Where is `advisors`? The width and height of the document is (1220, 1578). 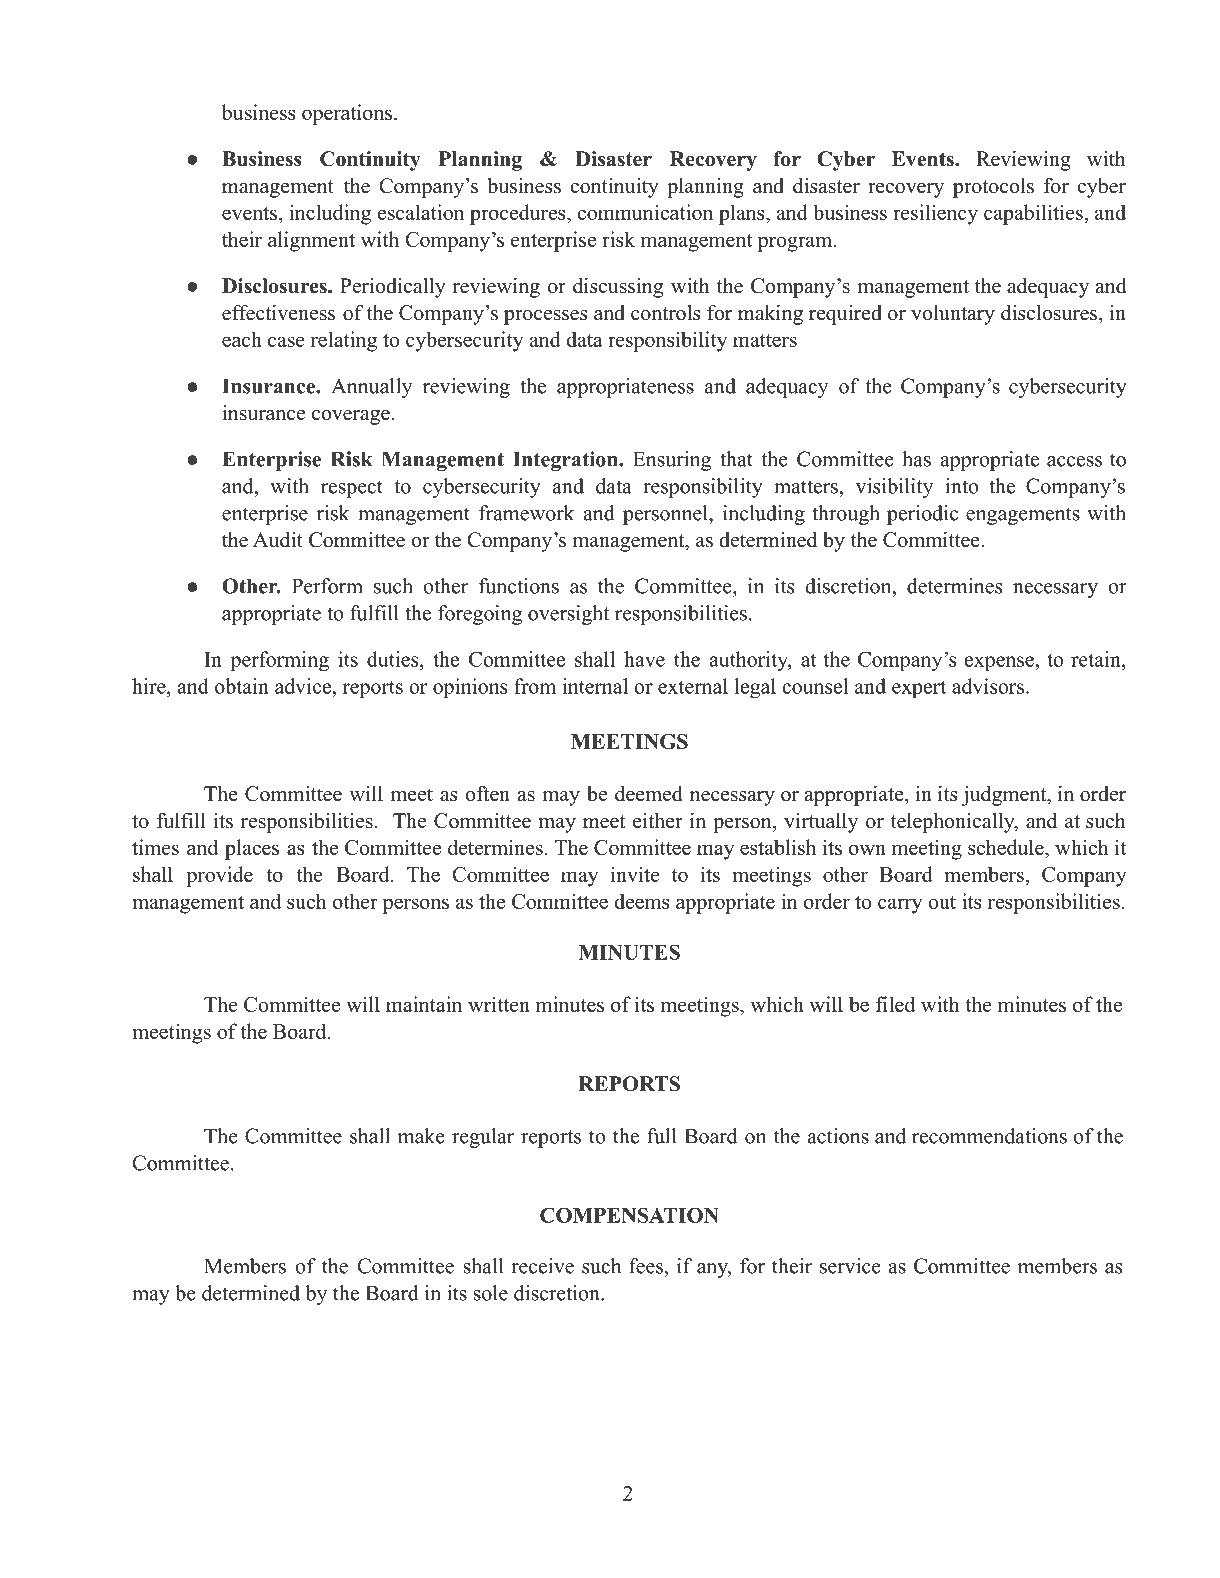
advisors is located at coordinates (988, 686).
